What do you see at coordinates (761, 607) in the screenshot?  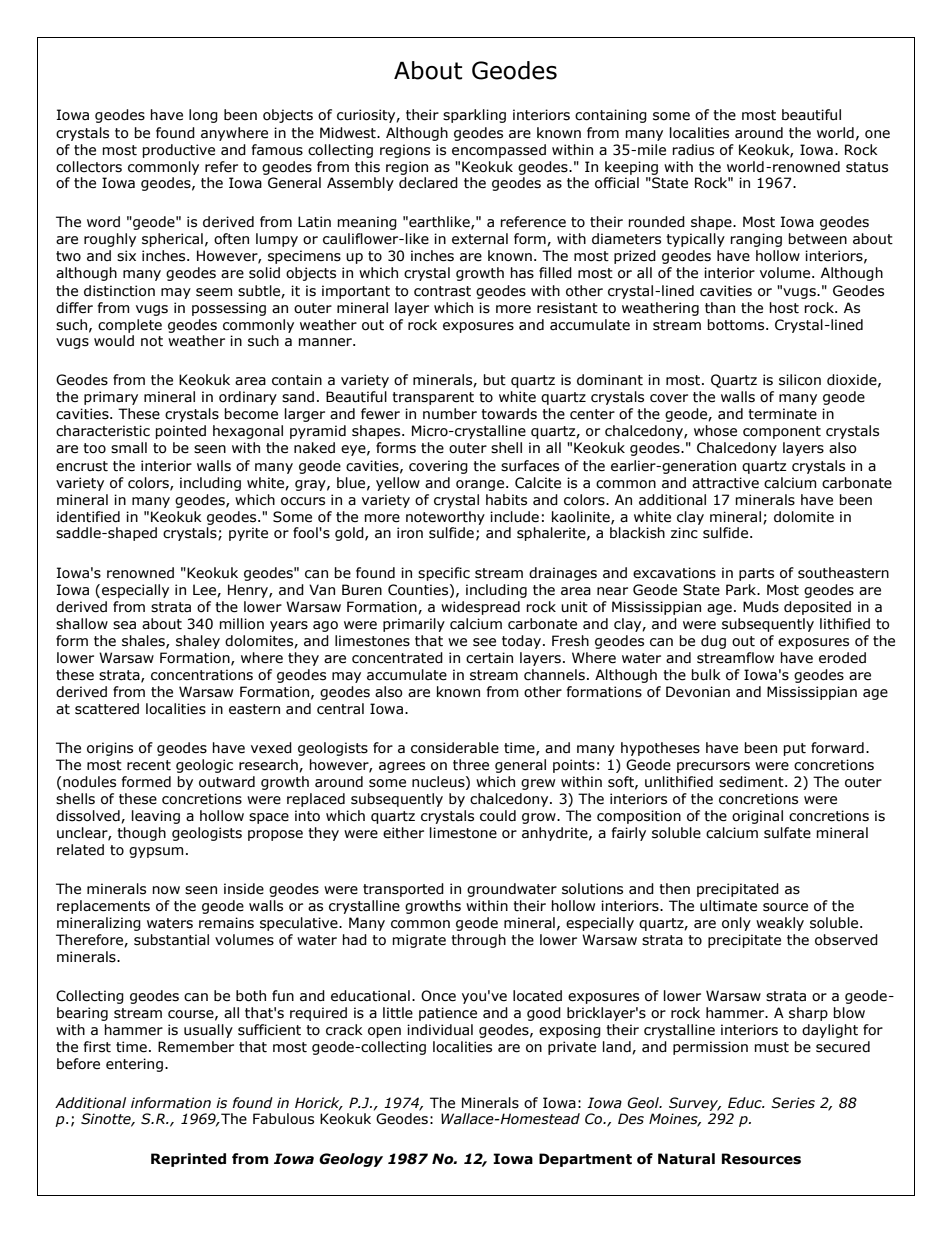 I see `Muds` at bounding box center [761, 607].
